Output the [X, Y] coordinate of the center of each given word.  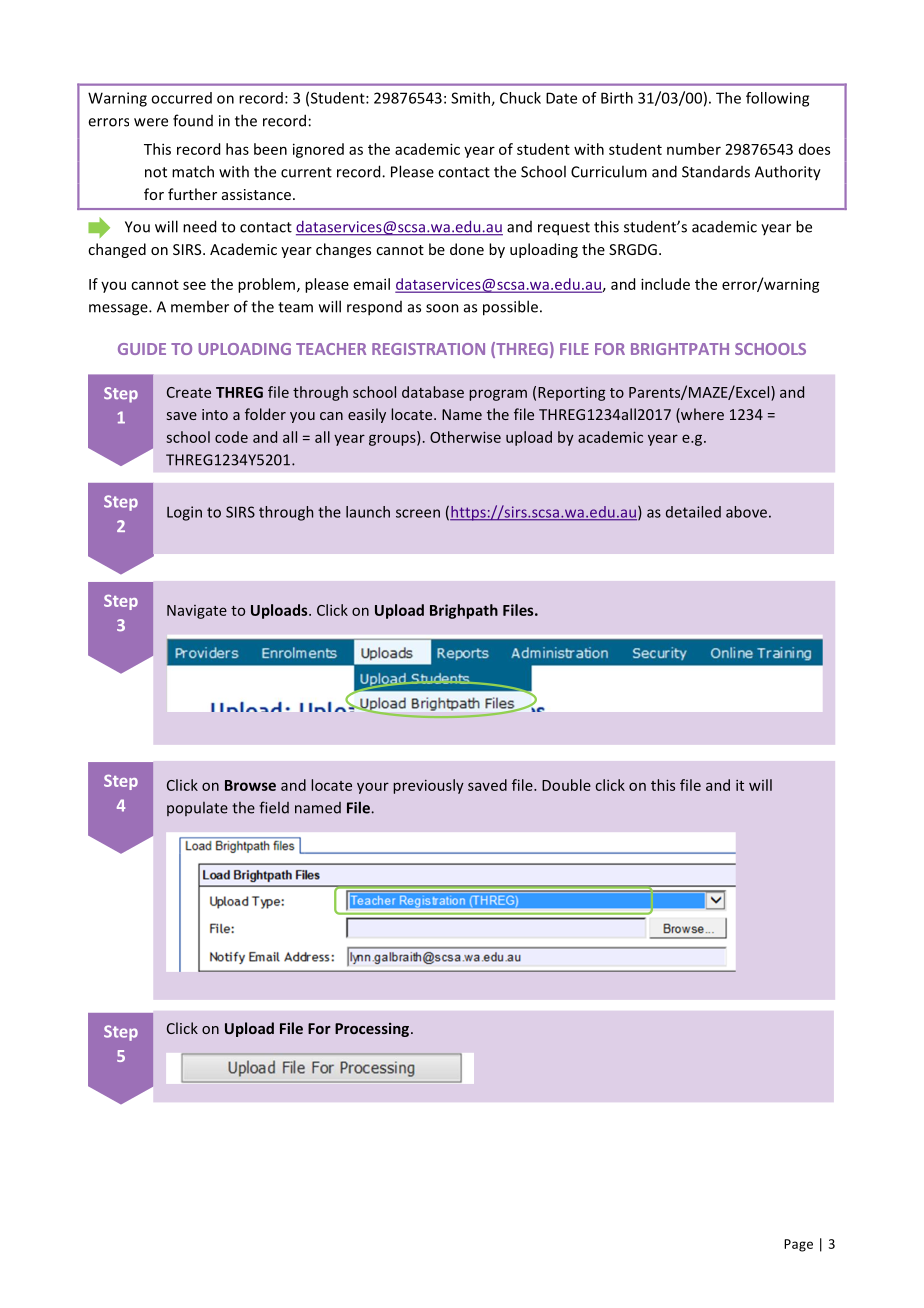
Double [566, 785]
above [746, 512]
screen [418, 513]
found [193, 120]
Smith [471, 99]
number [694, 149]
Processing [373, 1030]
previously [428, 786]
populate [197, 809]
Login [184, 513]
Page [798, 1245]
